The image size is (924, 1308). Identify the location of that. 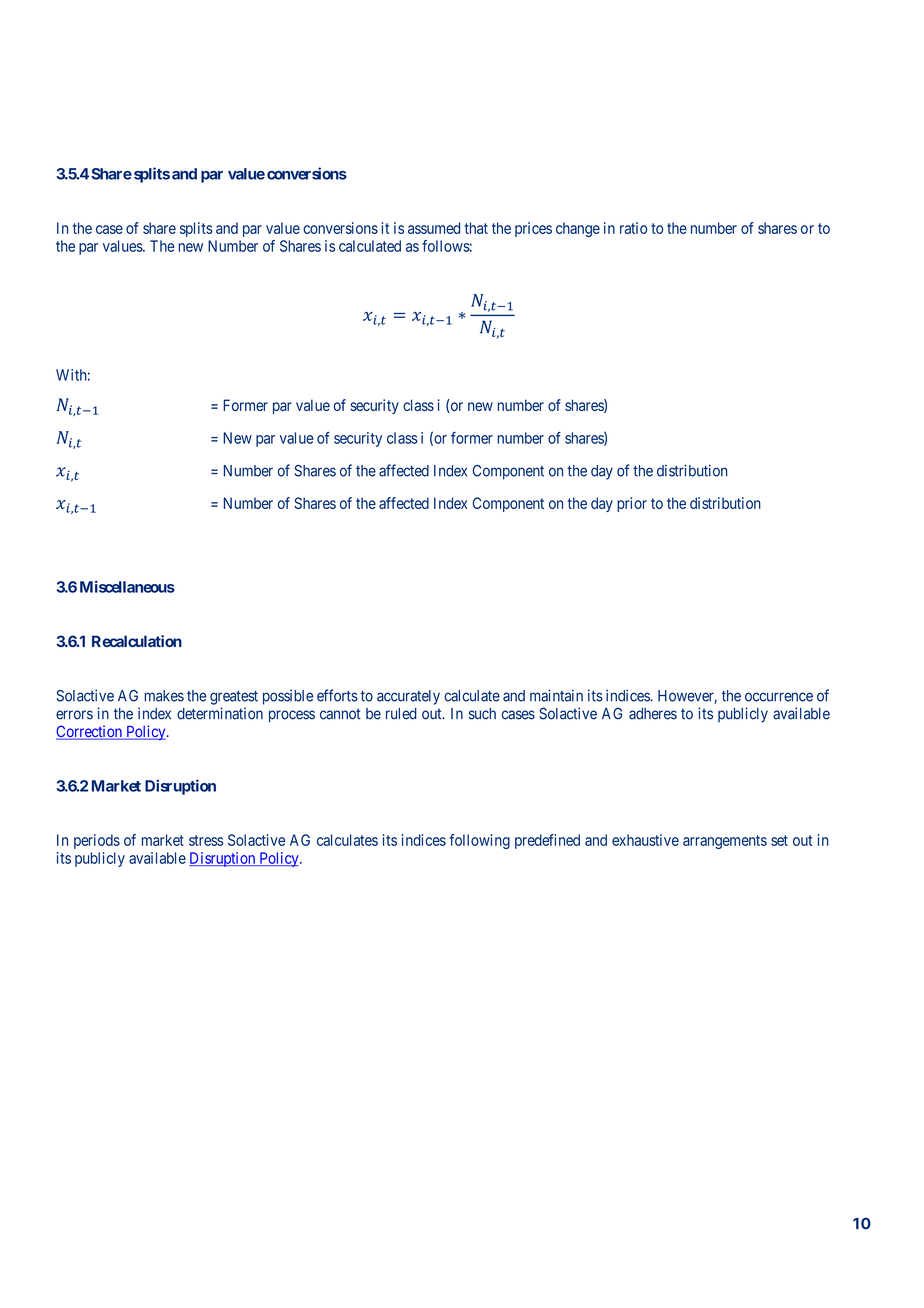
(476, 228).
